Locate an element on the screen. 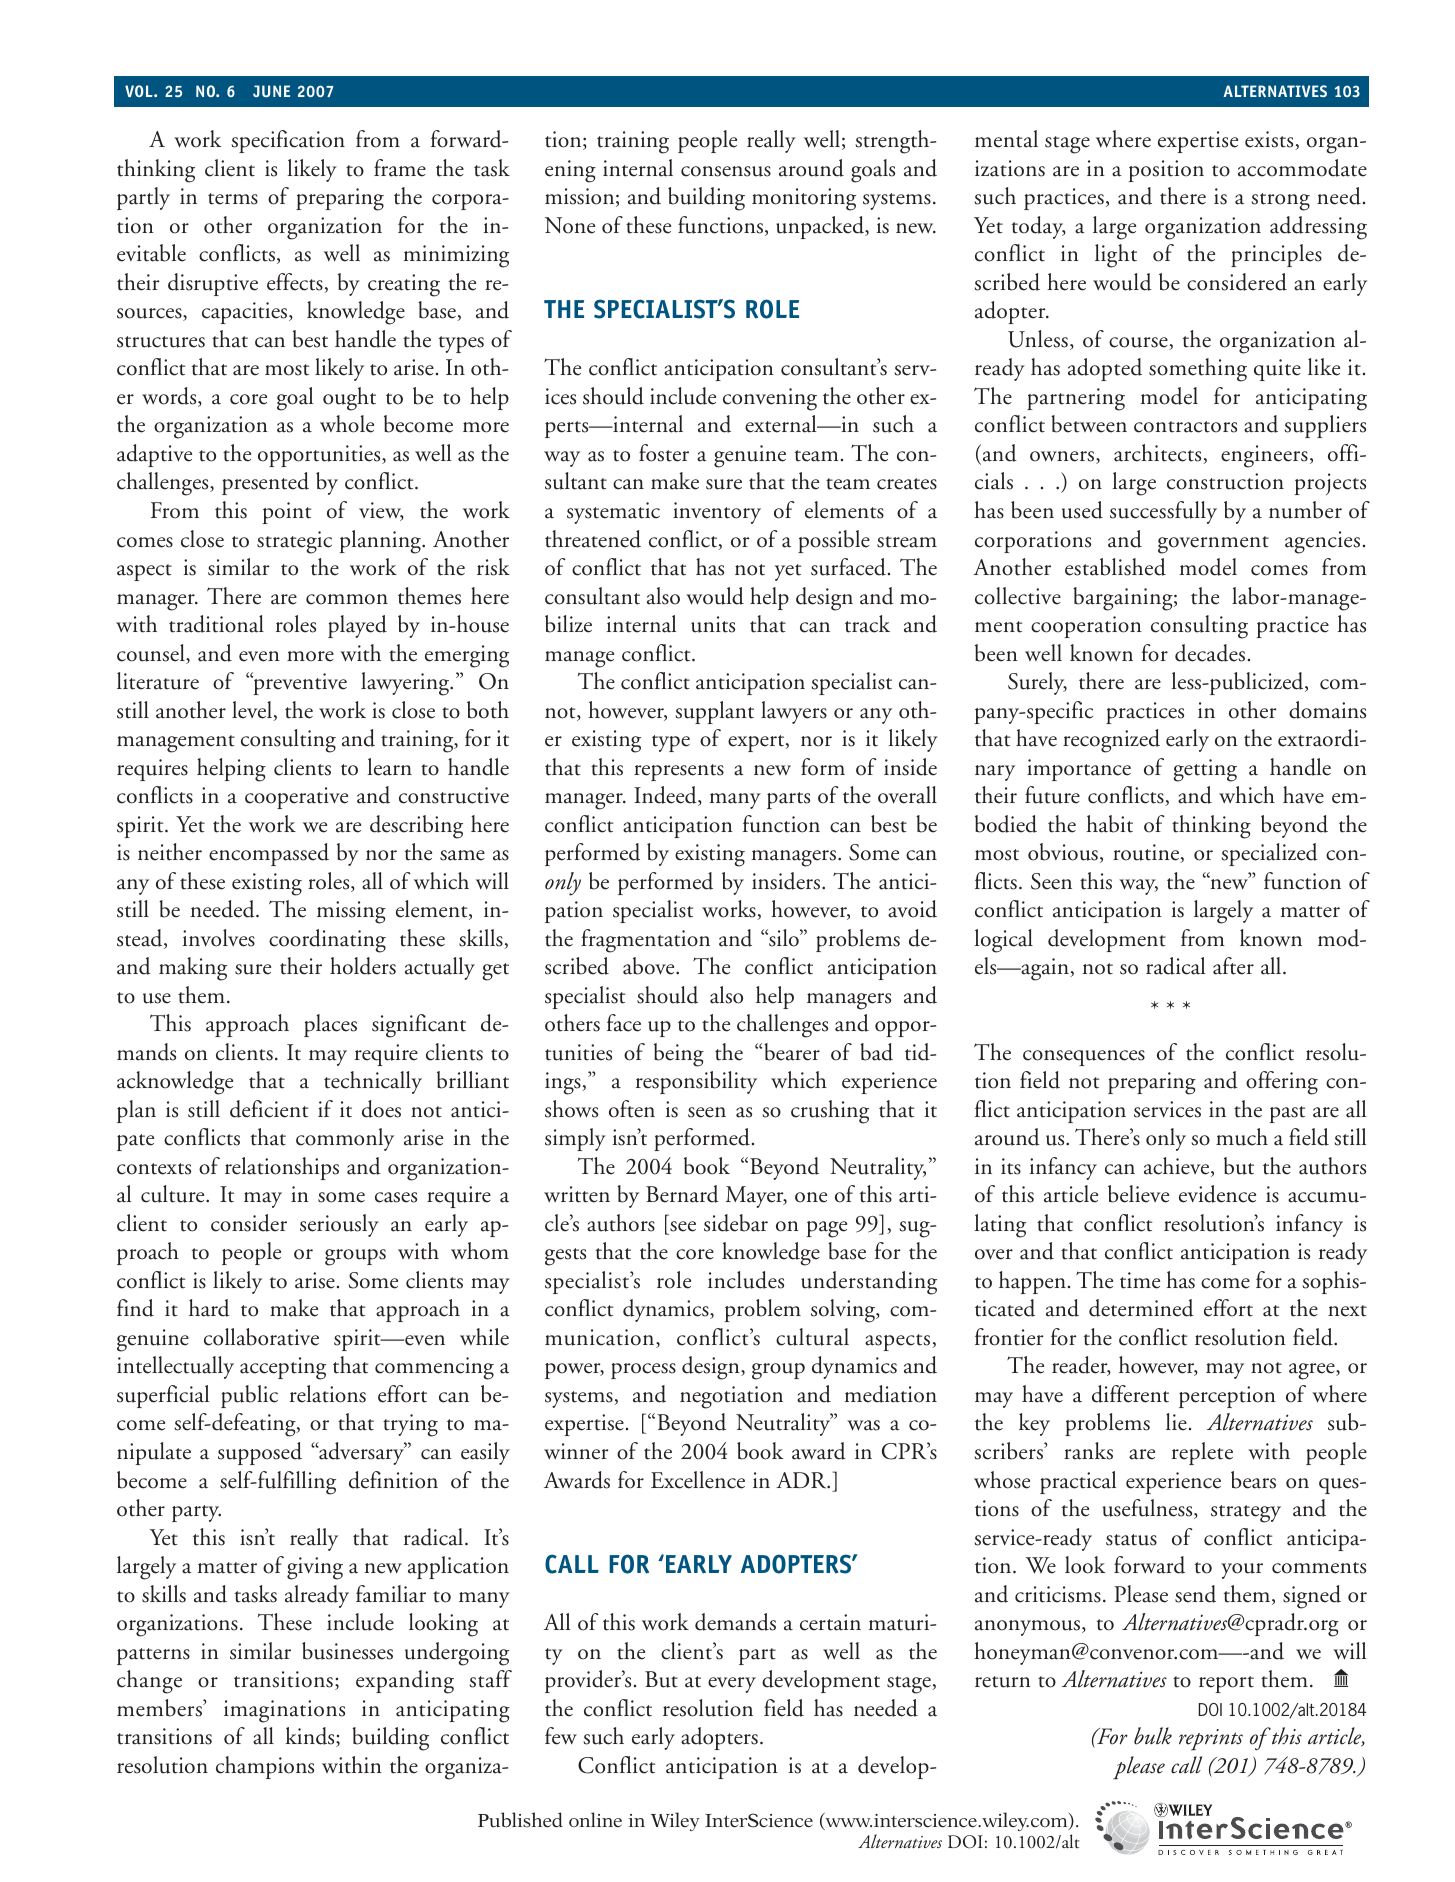  accepting is located at coordinates (283, 1368).
